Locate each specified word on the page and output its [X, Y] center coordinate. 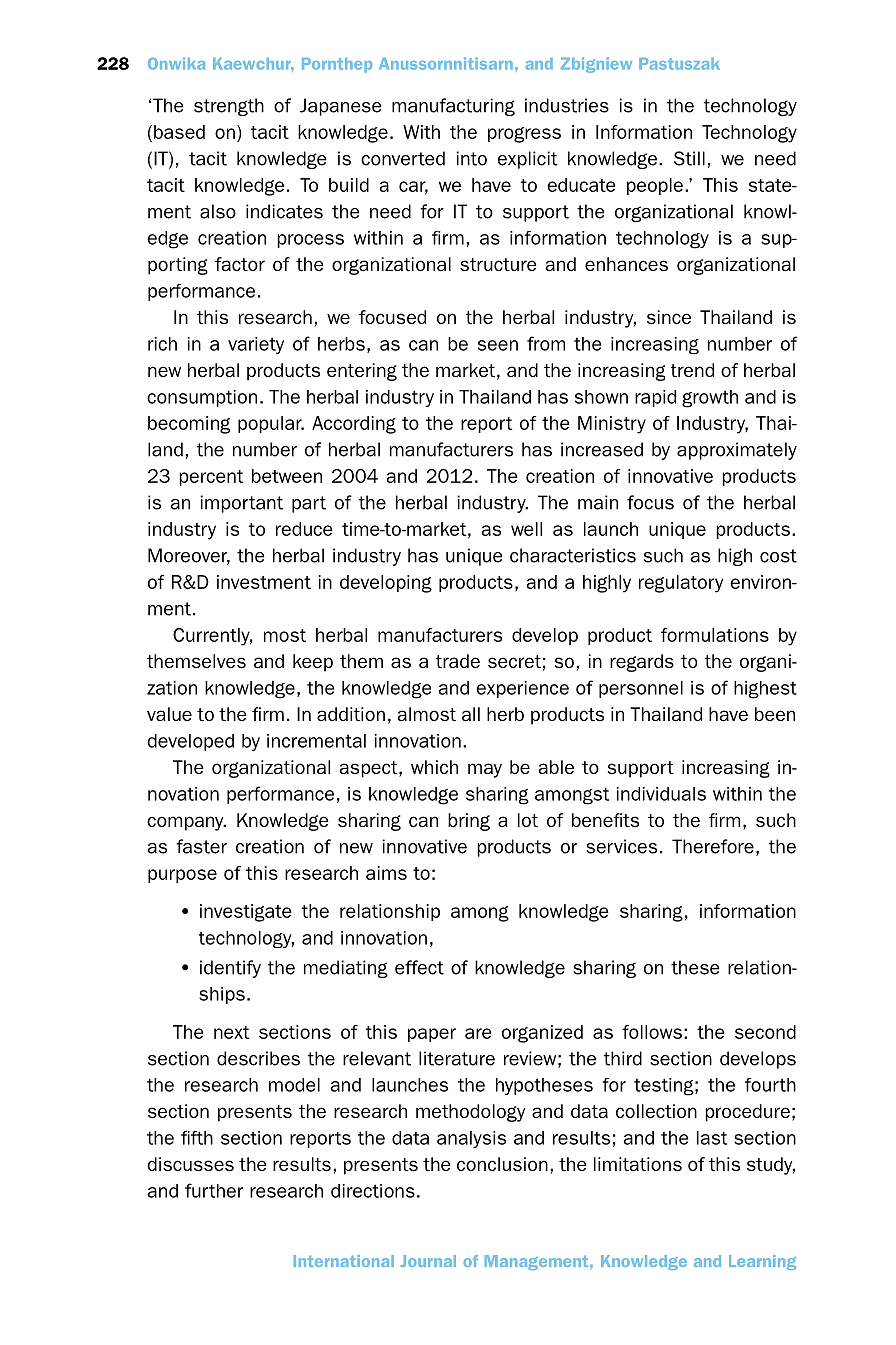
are [478, 1033]
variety [256, 345]
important [241, 504]
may [485, 770]
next [231, 1032]
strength [229, 107]
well [526, 529]
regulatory [681, 584]
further [214, 1190]
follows [652, 1032]
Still [689, 158]
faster [201, 846]
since [669, 317]
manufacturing [453, 107]
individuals [661, 794]
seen [498, 345]
